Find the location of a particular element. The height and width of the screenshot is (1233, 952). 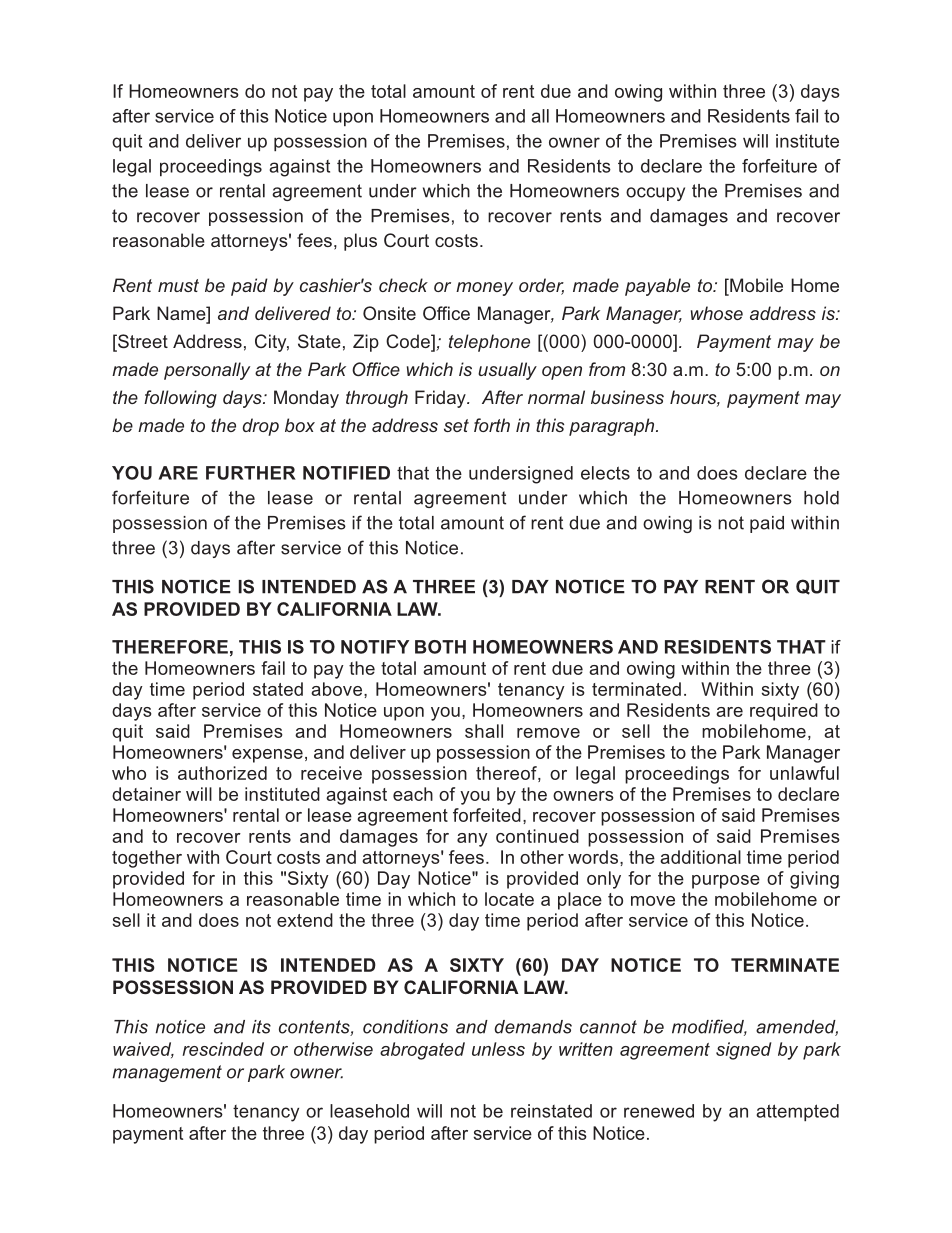

must is located at coordinates (178, 285).
